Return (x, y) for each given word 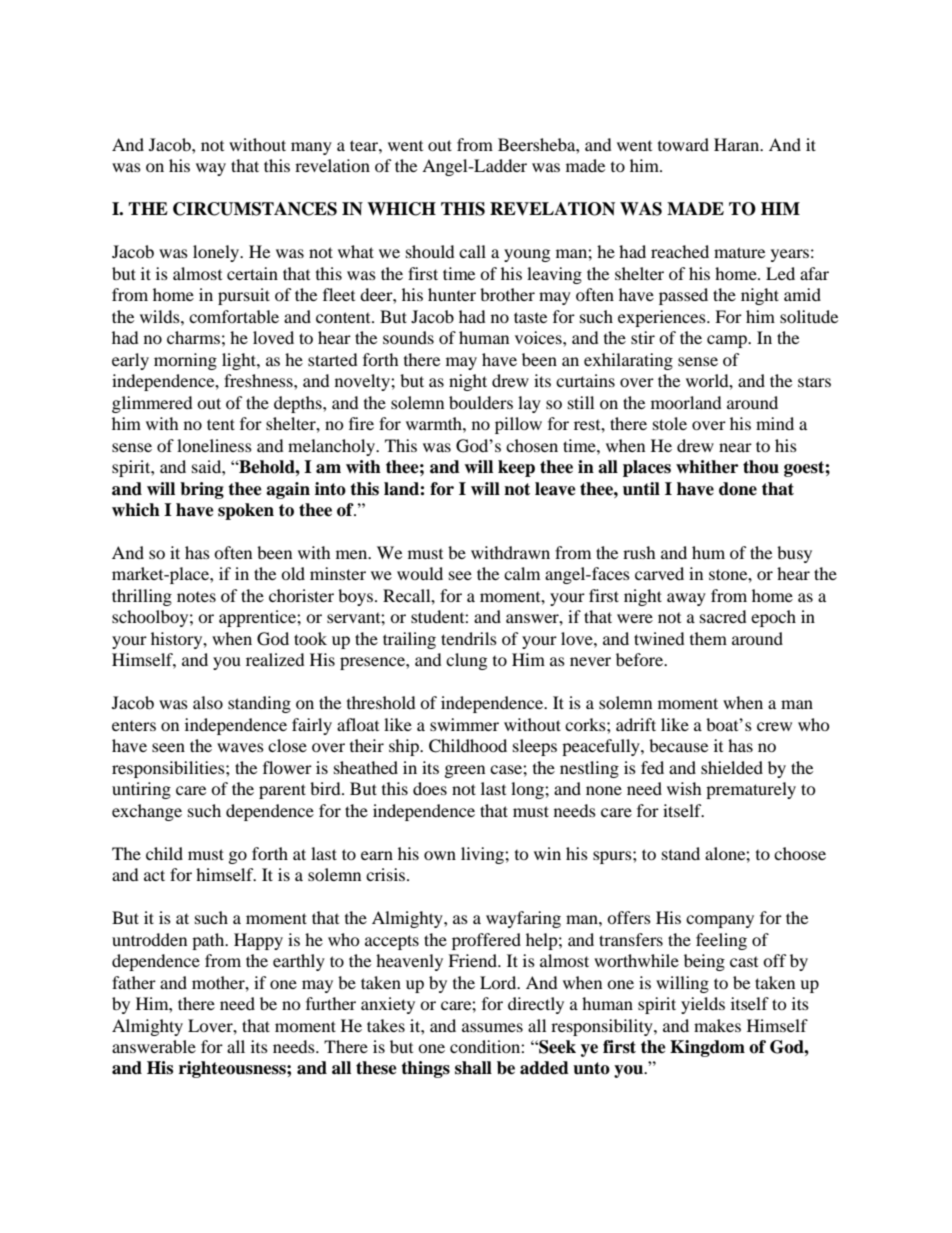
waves (240, 747)
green (465, 771)
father (134, 982)
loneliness (214, 445)
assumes (492, 1027)
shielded (732, 767)
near (735, 447)
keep (516, 468)
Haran (738, 144)
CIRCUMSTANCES (255, 209)
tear (365, 145)
